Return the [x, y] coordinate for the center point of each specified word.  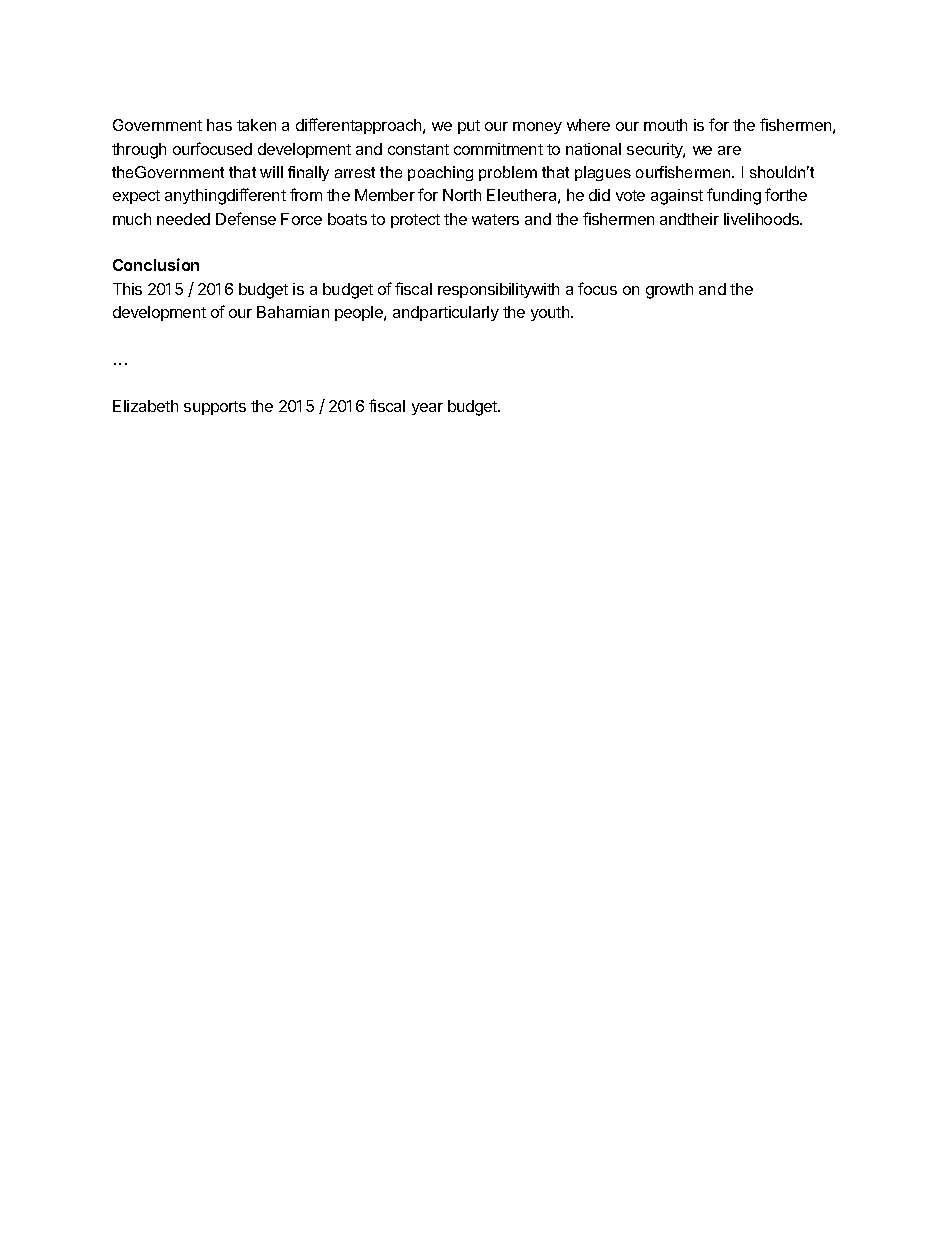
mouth [665, 125]
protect [415, 221]
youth [551, 313]
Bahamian [293, 312]
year [427, 409]
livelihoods [762, 219]
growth [669, 291]
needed [183, 219]
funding [734, 196]
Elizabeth [145, 406]
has [219, 125]
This [127, 289]
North [462, 195]
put [469, 127]
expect [136, 197]
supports [215, 408]
